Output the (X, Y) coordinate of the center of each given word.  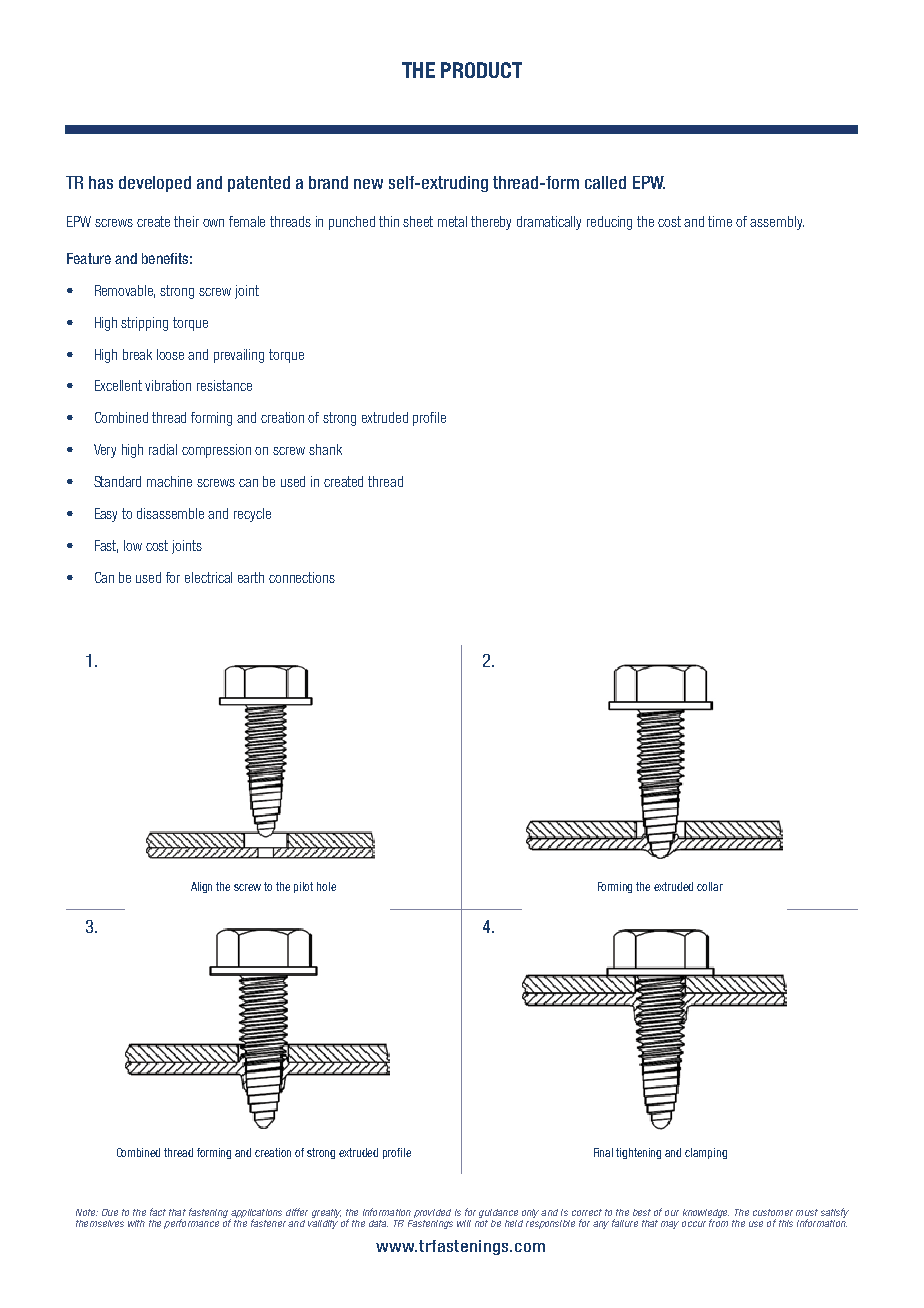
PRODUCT (481, 70)
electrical (208, 577)
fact (158, 1212)
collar (710, 886)
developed (155, 184)
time (720, 221)
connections (302, 577)
